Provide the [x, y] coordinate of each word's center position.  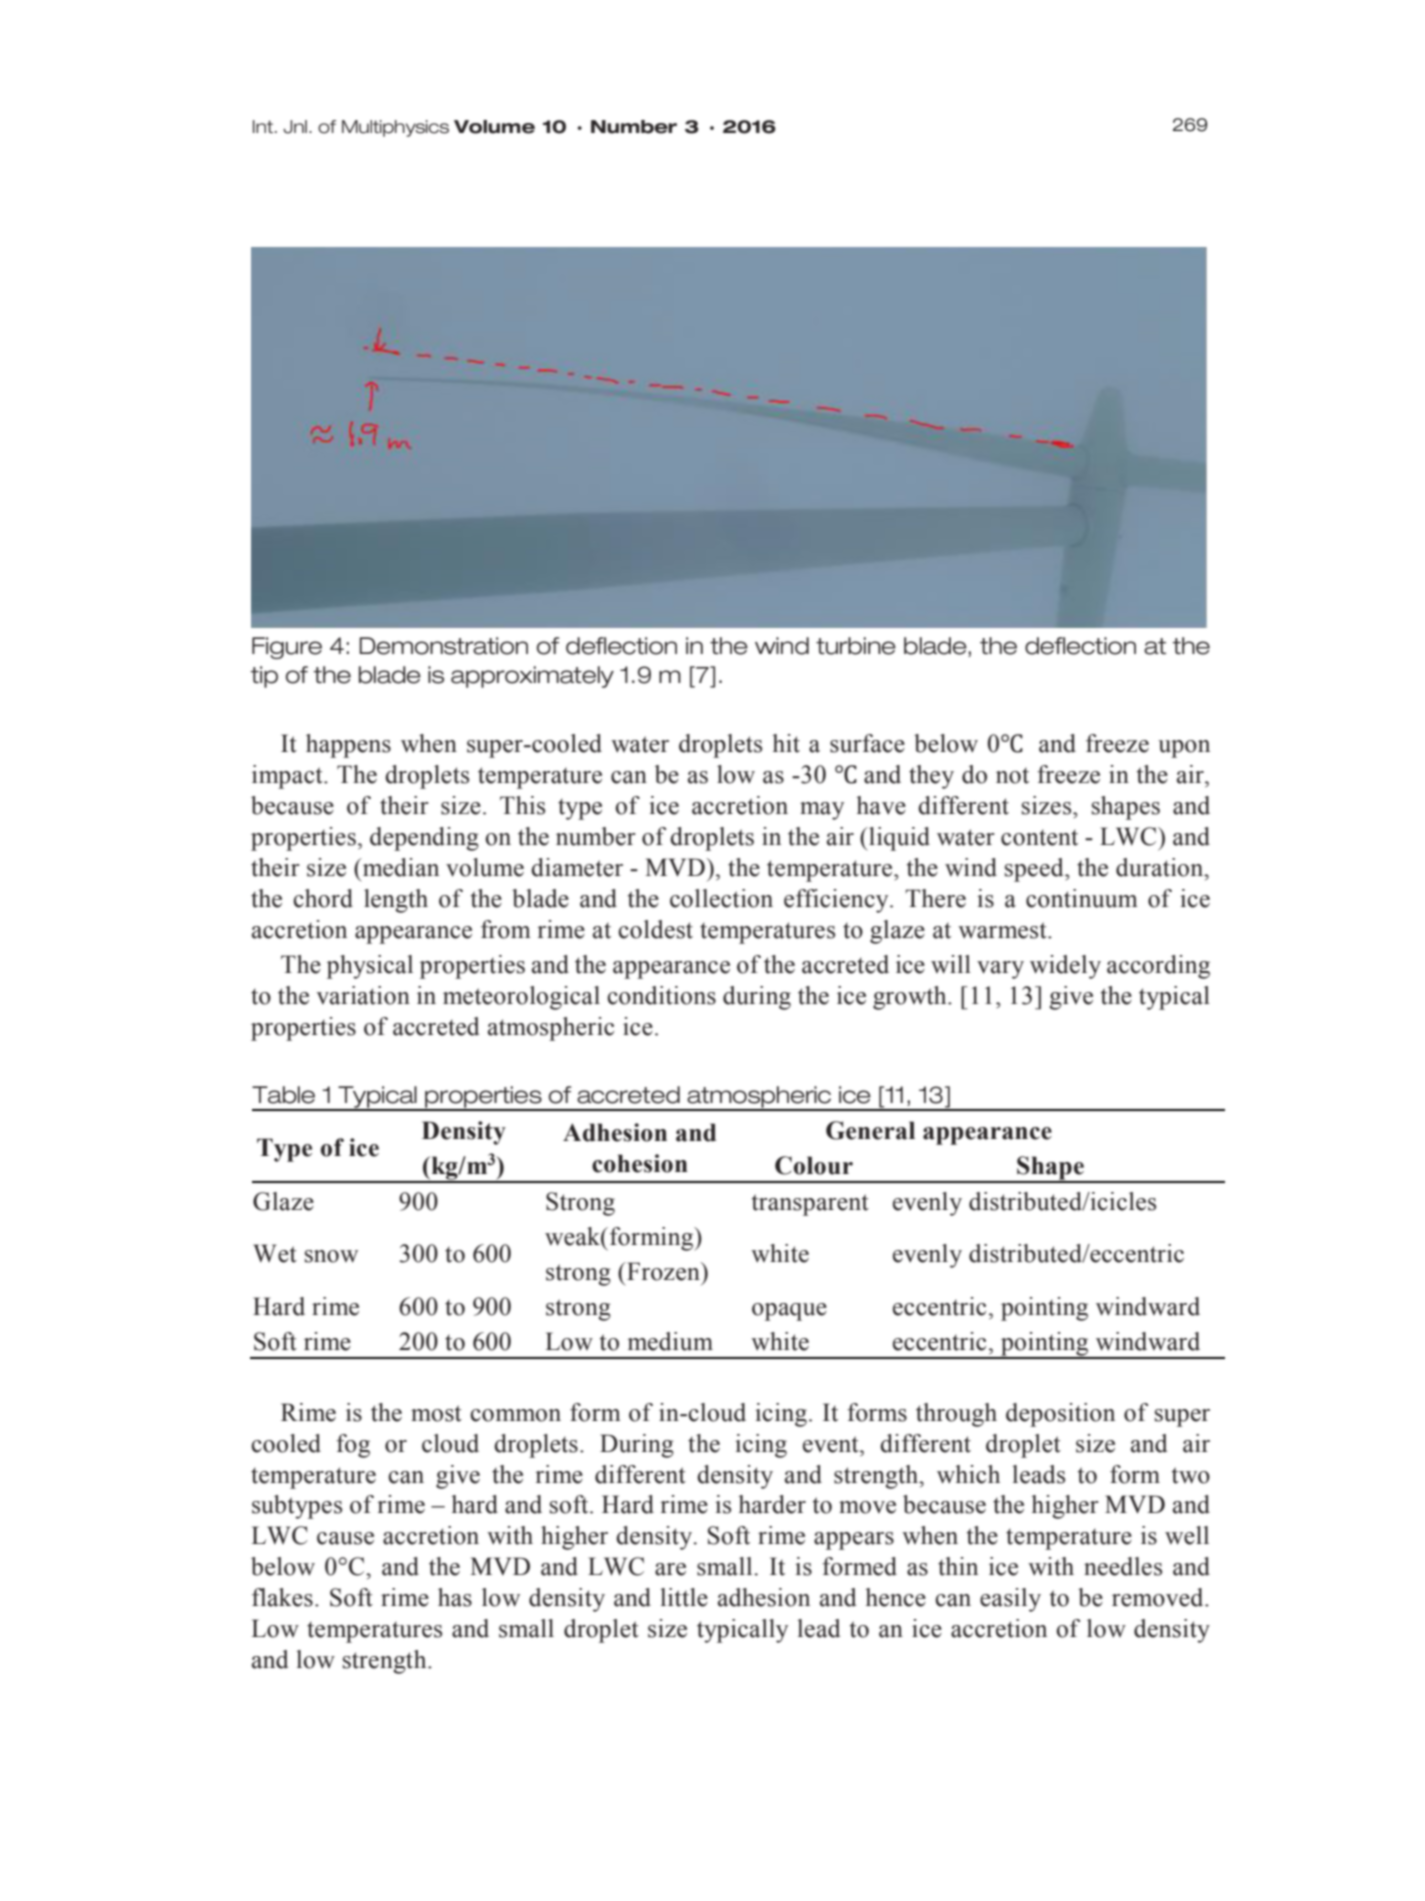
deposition [1060, 1415]
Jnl [295, 127]
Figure [287, 648]
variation [363, 995]
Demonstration [443, 646]
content [1039, 837]
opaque [789, 1312]
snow [331, 1256]
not [1012, 775]
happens [348, 746]
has [455, 1597]
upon [1184, 749]
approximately [532, 677]
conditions [661, 995]
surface [867, 743]
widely [1065, 967]
